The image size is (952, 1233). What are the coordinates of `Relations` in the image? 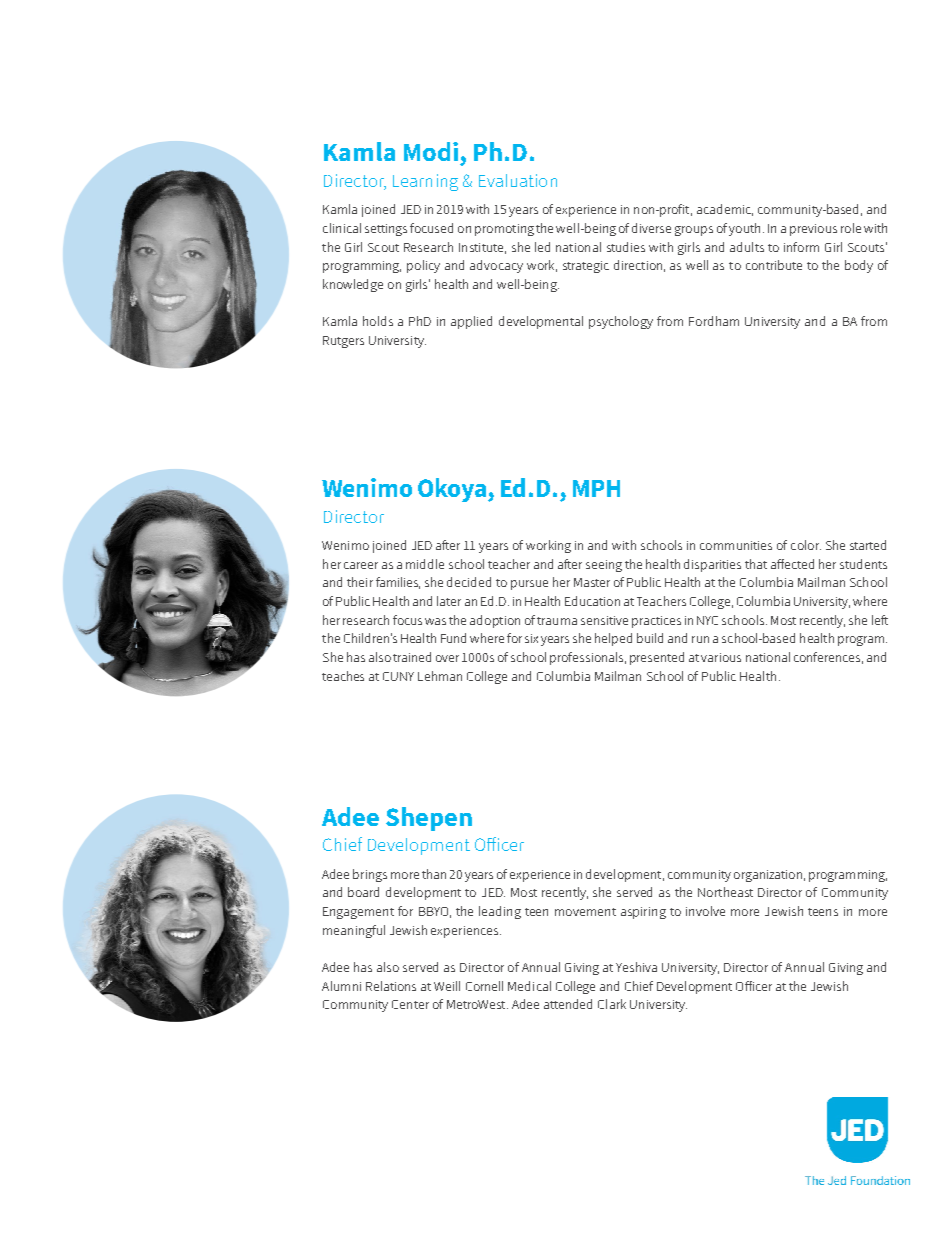 It's located at (391, 986).
